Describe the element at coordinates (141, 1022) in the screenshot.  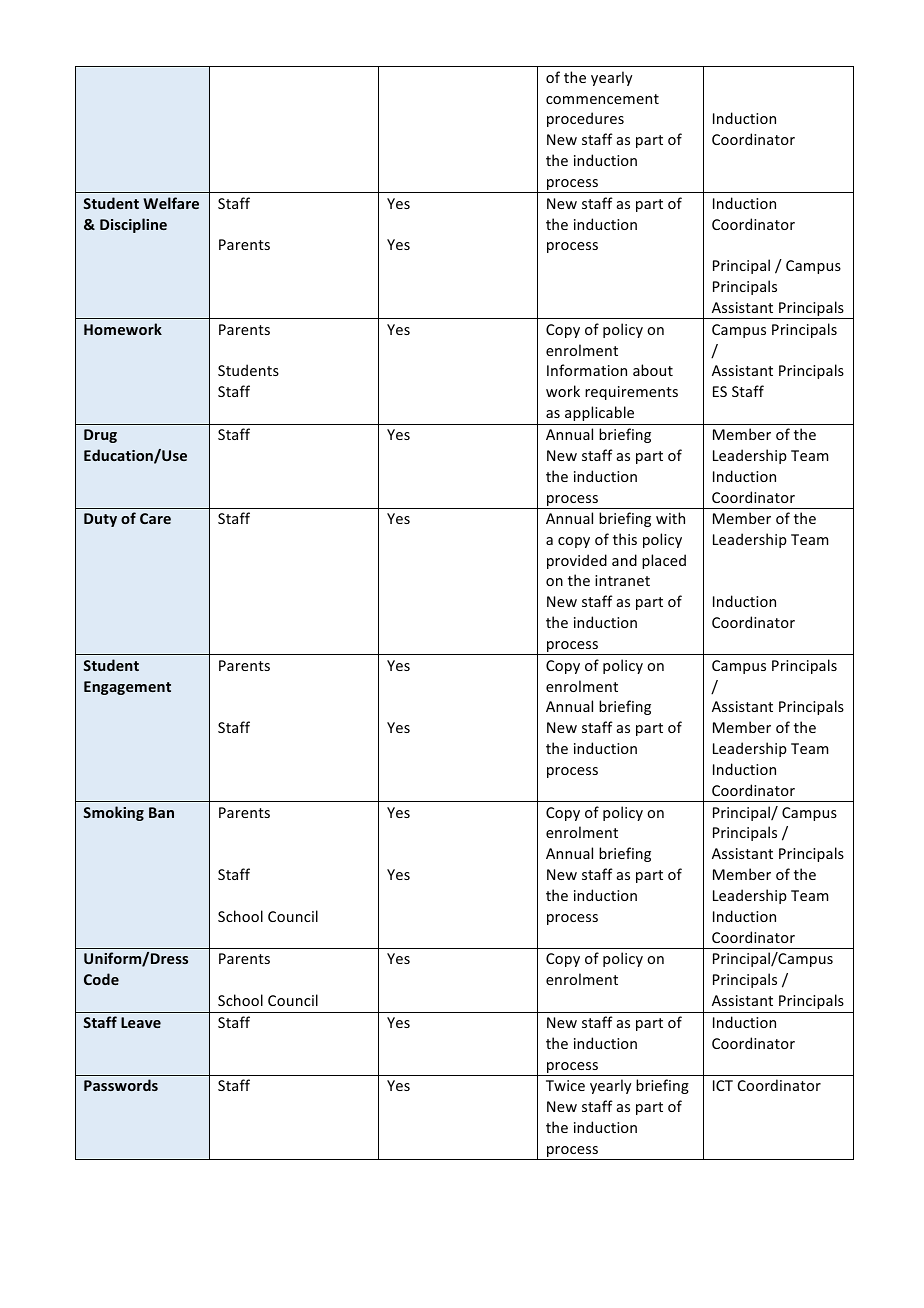
I see `Leave` at that location.
